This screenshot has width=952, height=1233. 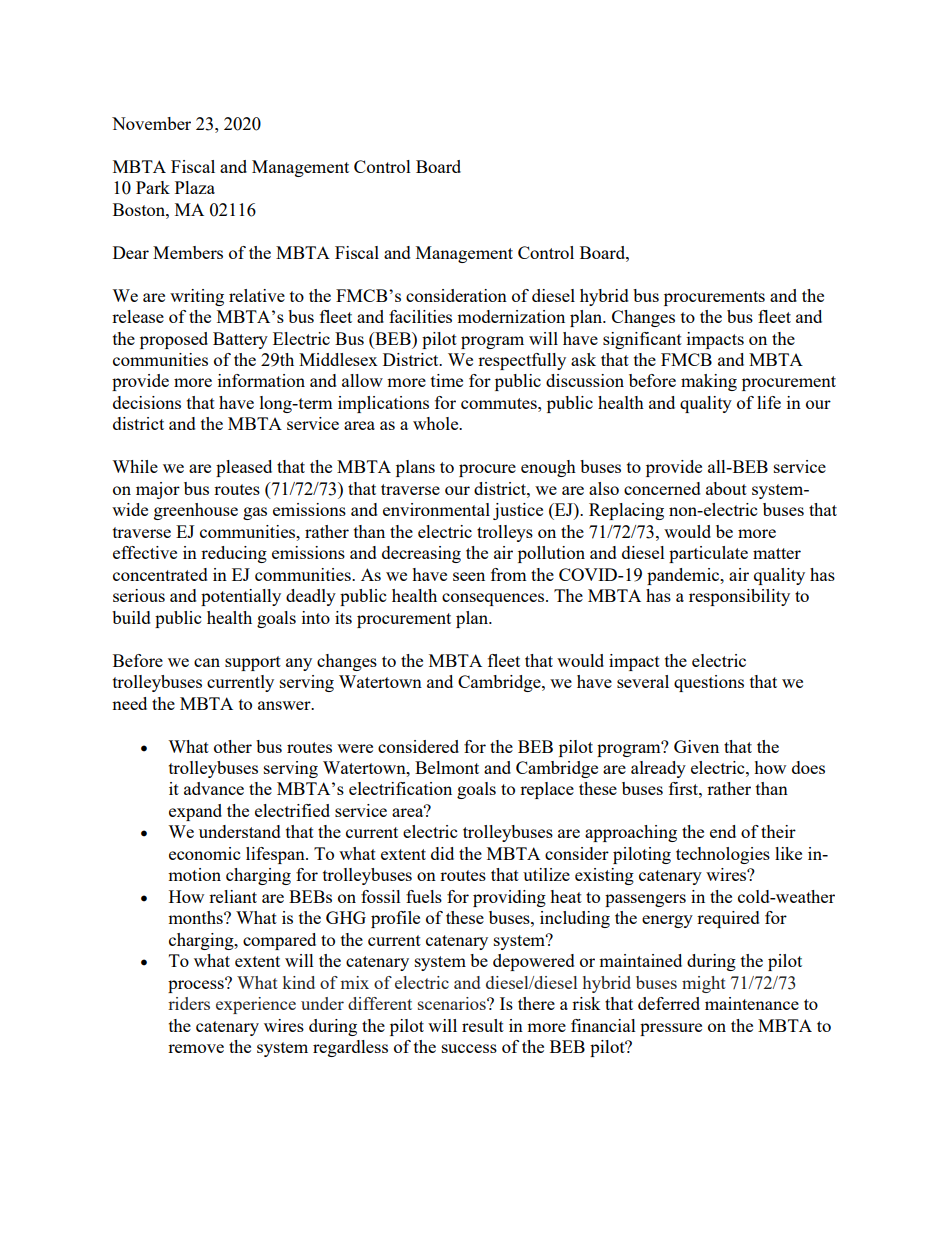 What do you see at coordinates (642, 340) in the screenshot?
I see `significant` at bounding box center [642, 340].
